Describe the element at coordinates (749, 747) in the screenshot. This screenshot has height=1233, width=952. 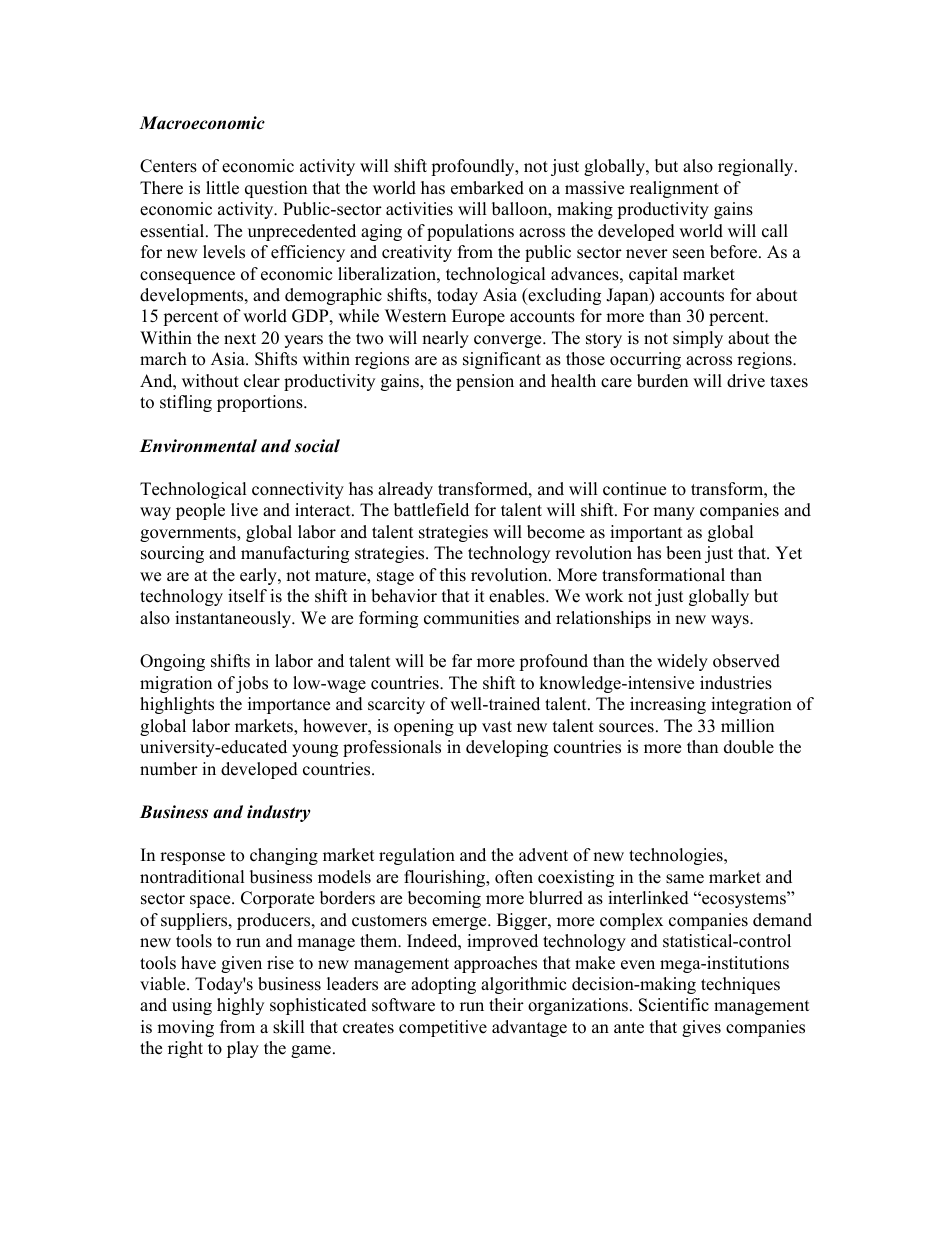
I see `double` at that location.
